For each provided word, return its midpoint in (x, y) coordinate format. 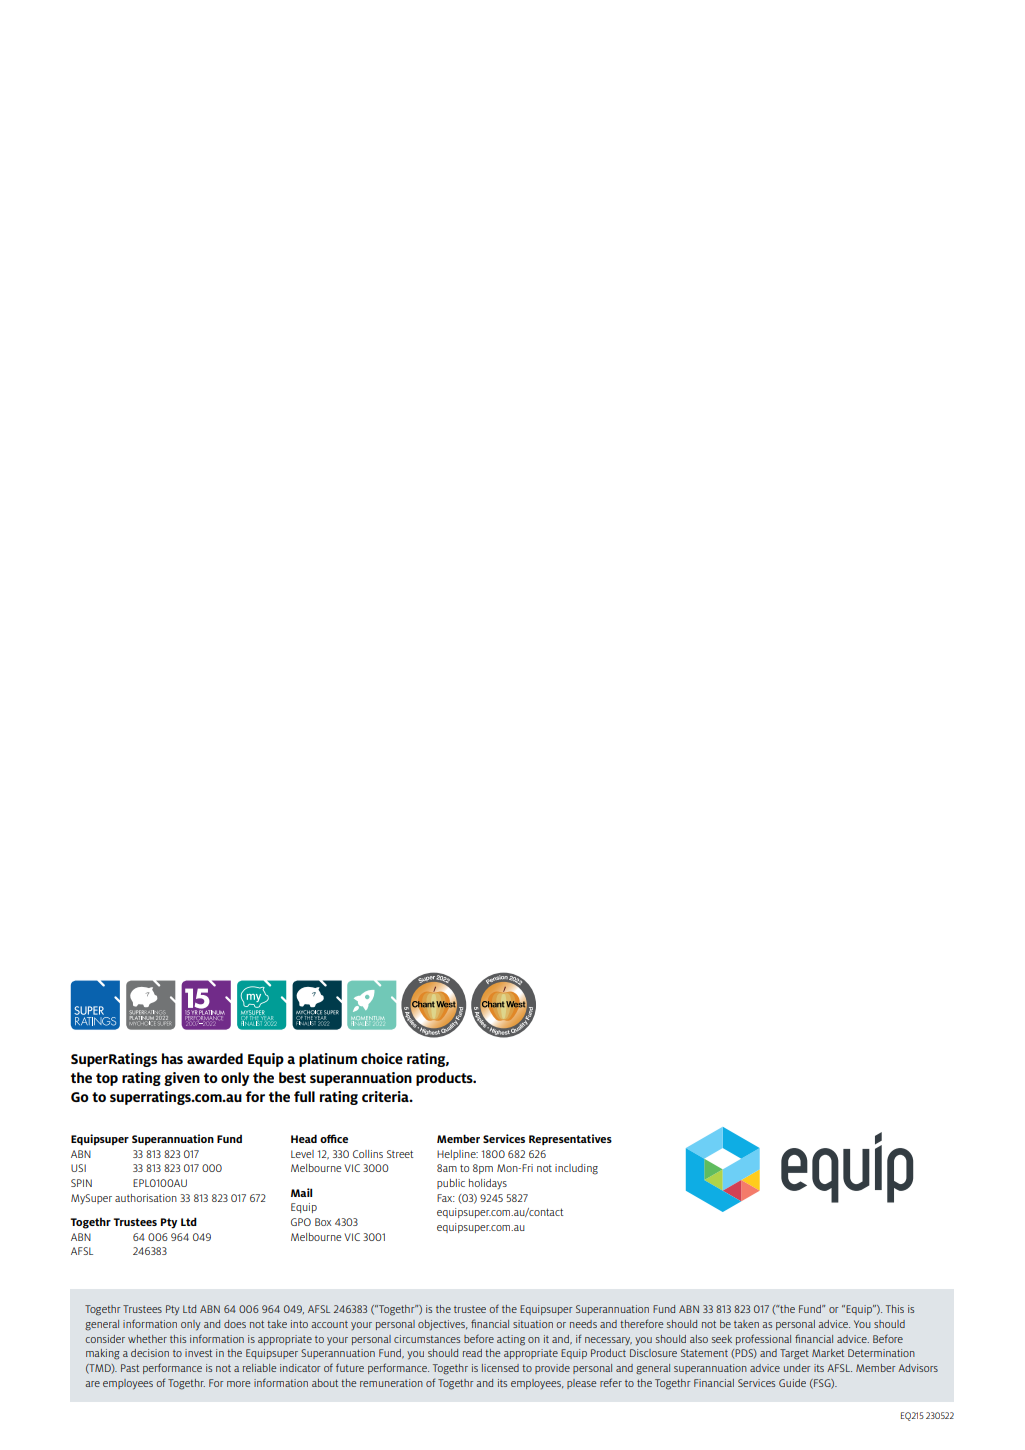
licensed (500, 1368)
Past (130, 1368)
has (172, 1058)
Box (323, 1222)
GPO (301, 1222)
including (576, 1169)
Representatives (570, 1139)
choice (382, 1058)
